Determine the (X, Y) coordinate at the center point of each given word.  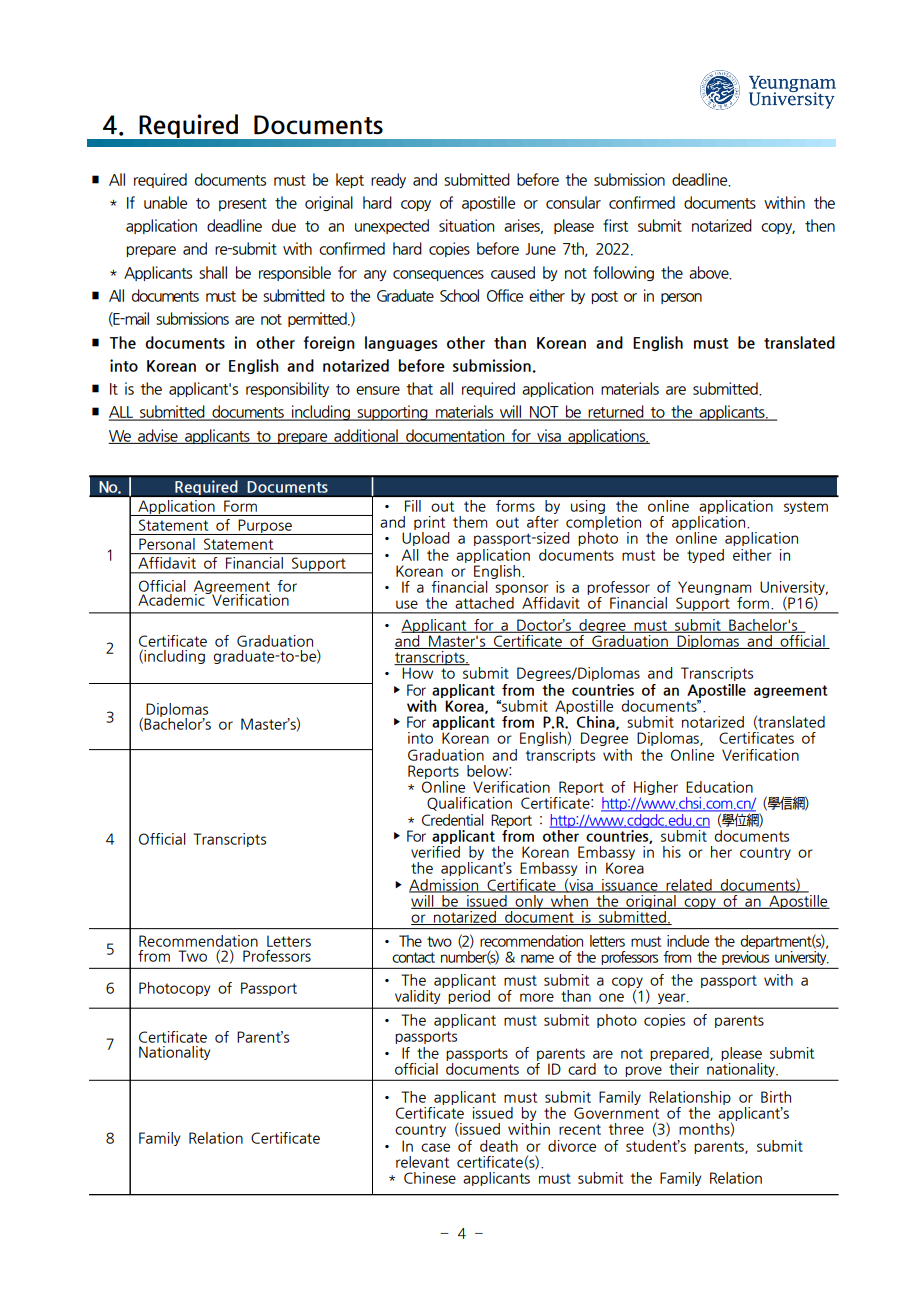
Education (719, 787)
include (688, 941)
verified (435, 850)
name (537, 958)
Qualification (469, 804)
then (820, 225)
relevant (422, 1162)
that (419, 388)
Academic (172, 599)
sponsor (522, 591)
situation (466, 225)
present (243, 204)
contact (413, 957)
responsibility (287, 389)
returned (616, 413)
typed (705, 556)
